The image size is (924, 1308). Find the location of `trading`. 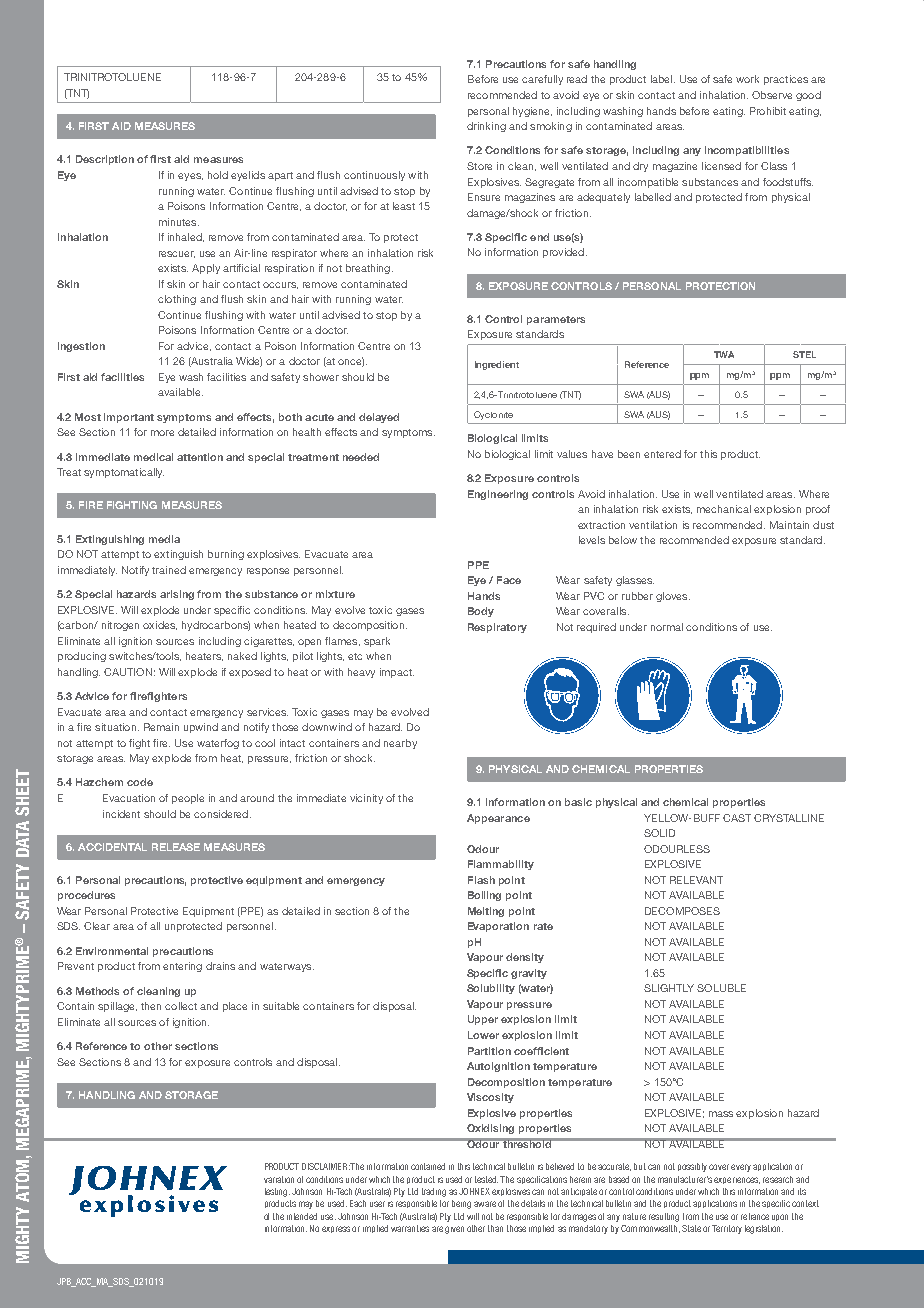

trading is located at coordinates (434, 1192).
